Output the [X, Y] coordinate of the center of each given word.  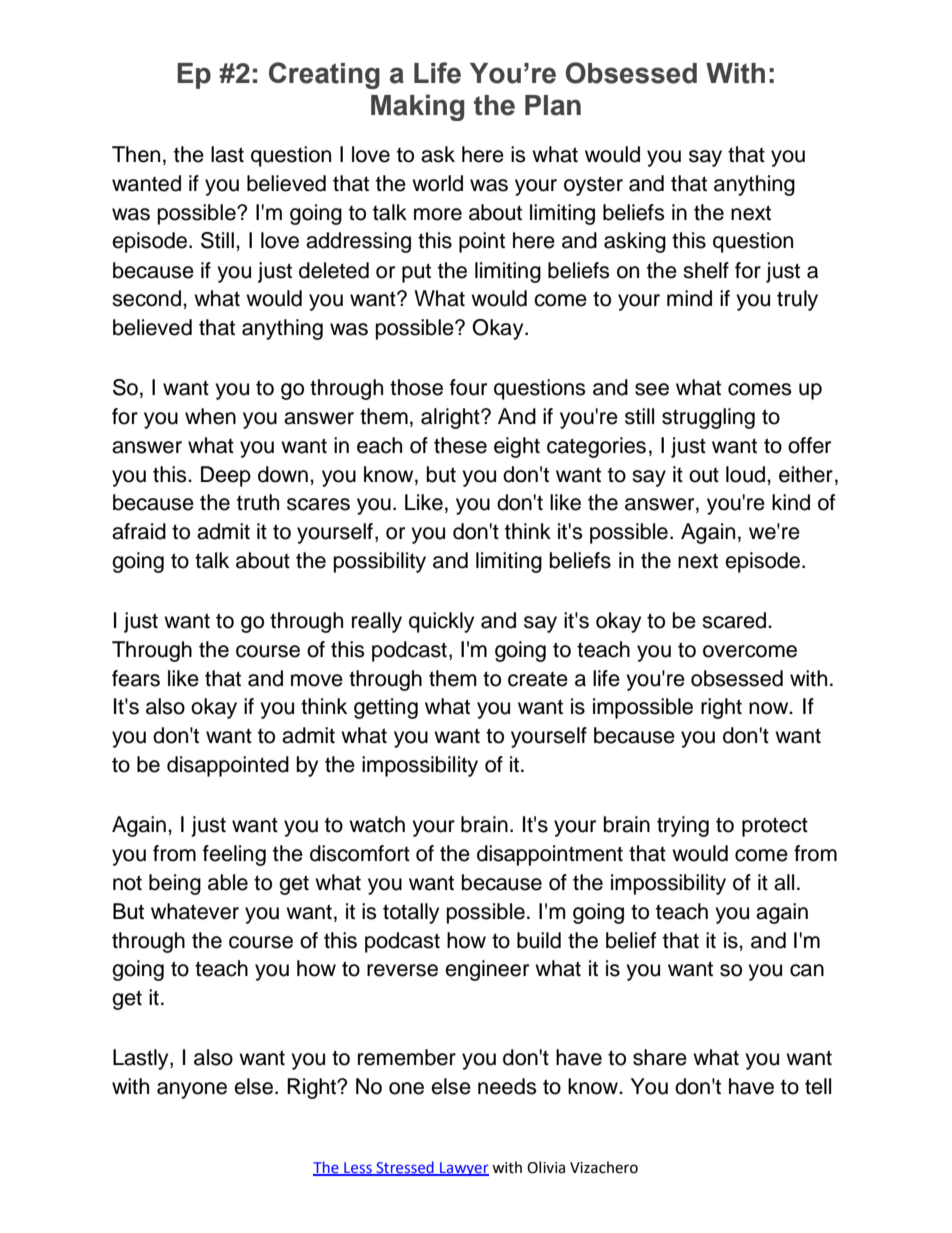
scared [735, 620]
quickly [441, 622]
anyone [192, 1090]
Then [136, 154]
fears [136, 678]
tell [818, 1086]
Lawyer [463, 1169]
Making [417, 107]
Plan [553, 105]
